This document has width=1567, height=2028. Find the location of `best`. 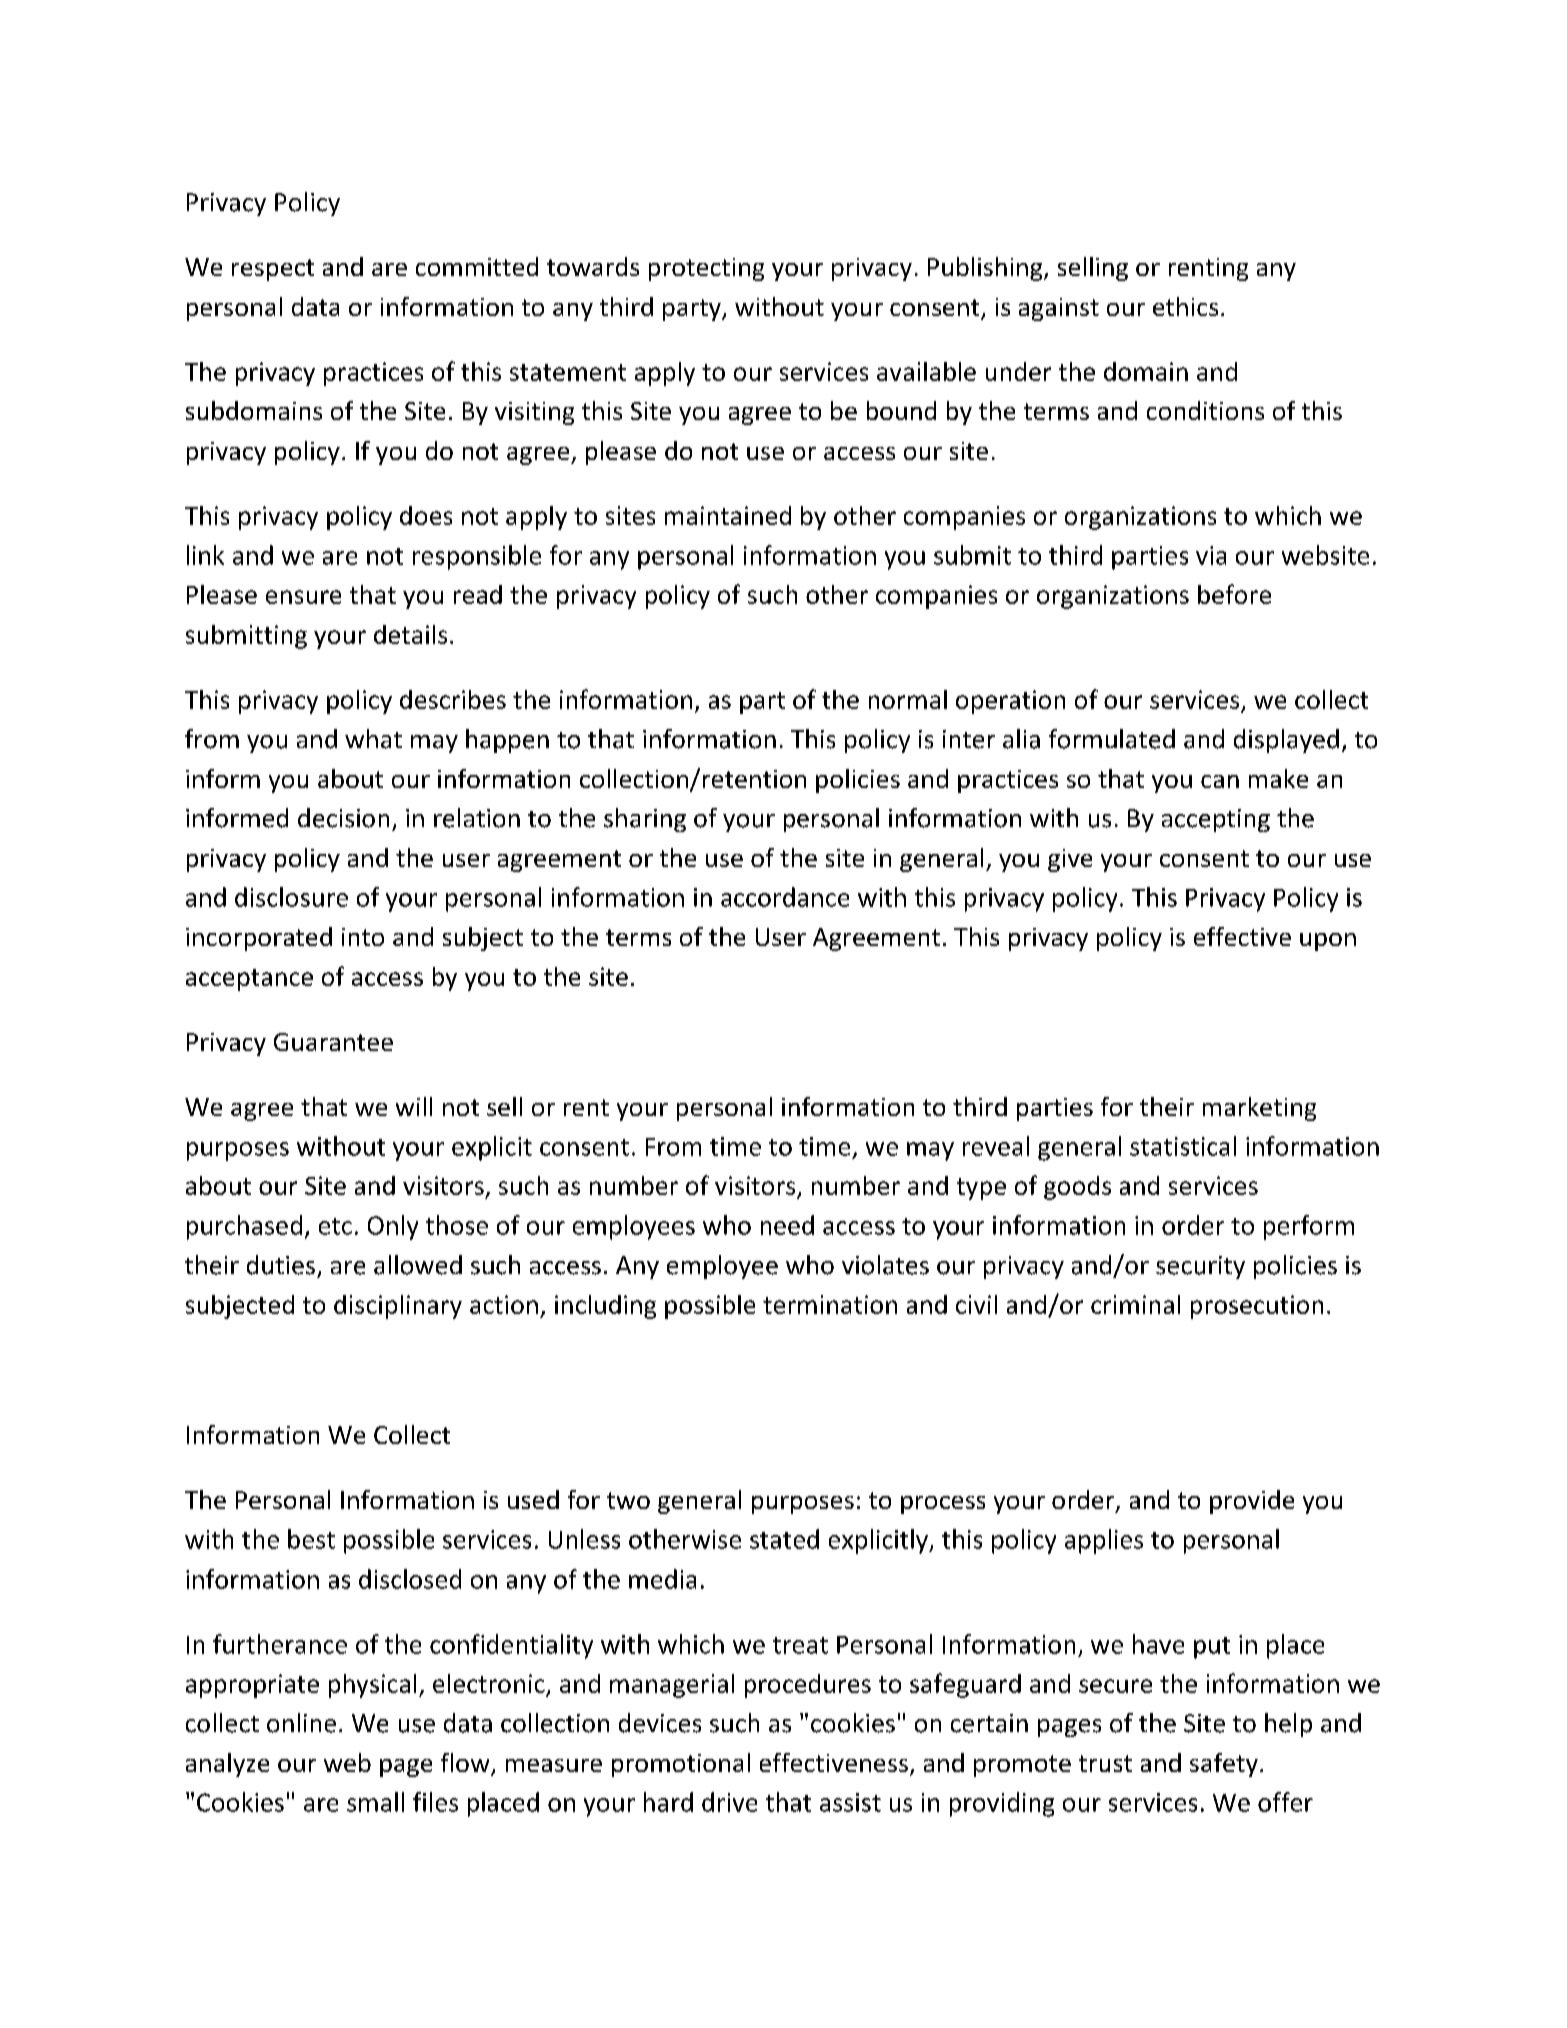

best is located at coordinates (311, 1539).
